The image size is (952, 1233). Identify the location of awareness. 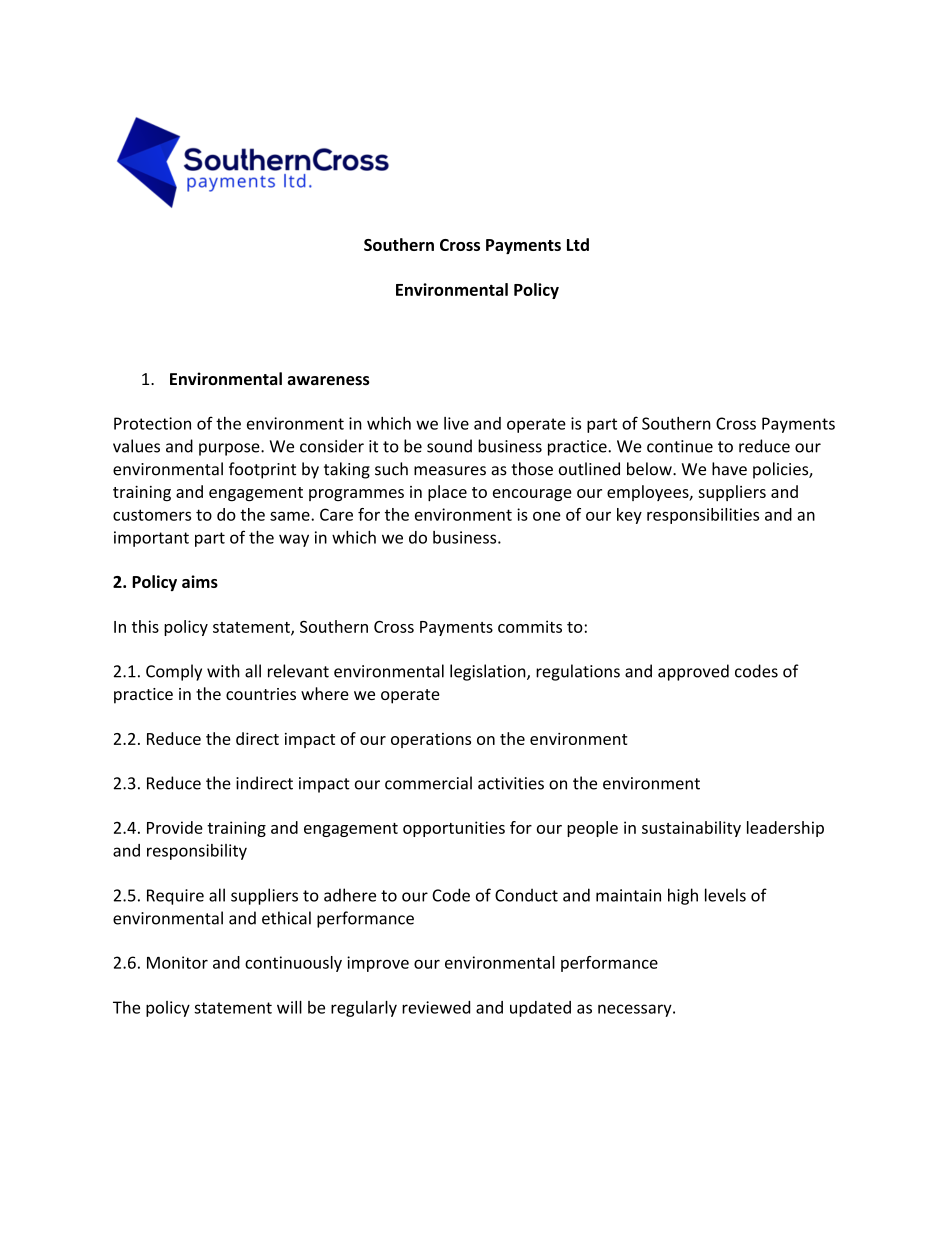
(328, 381).
